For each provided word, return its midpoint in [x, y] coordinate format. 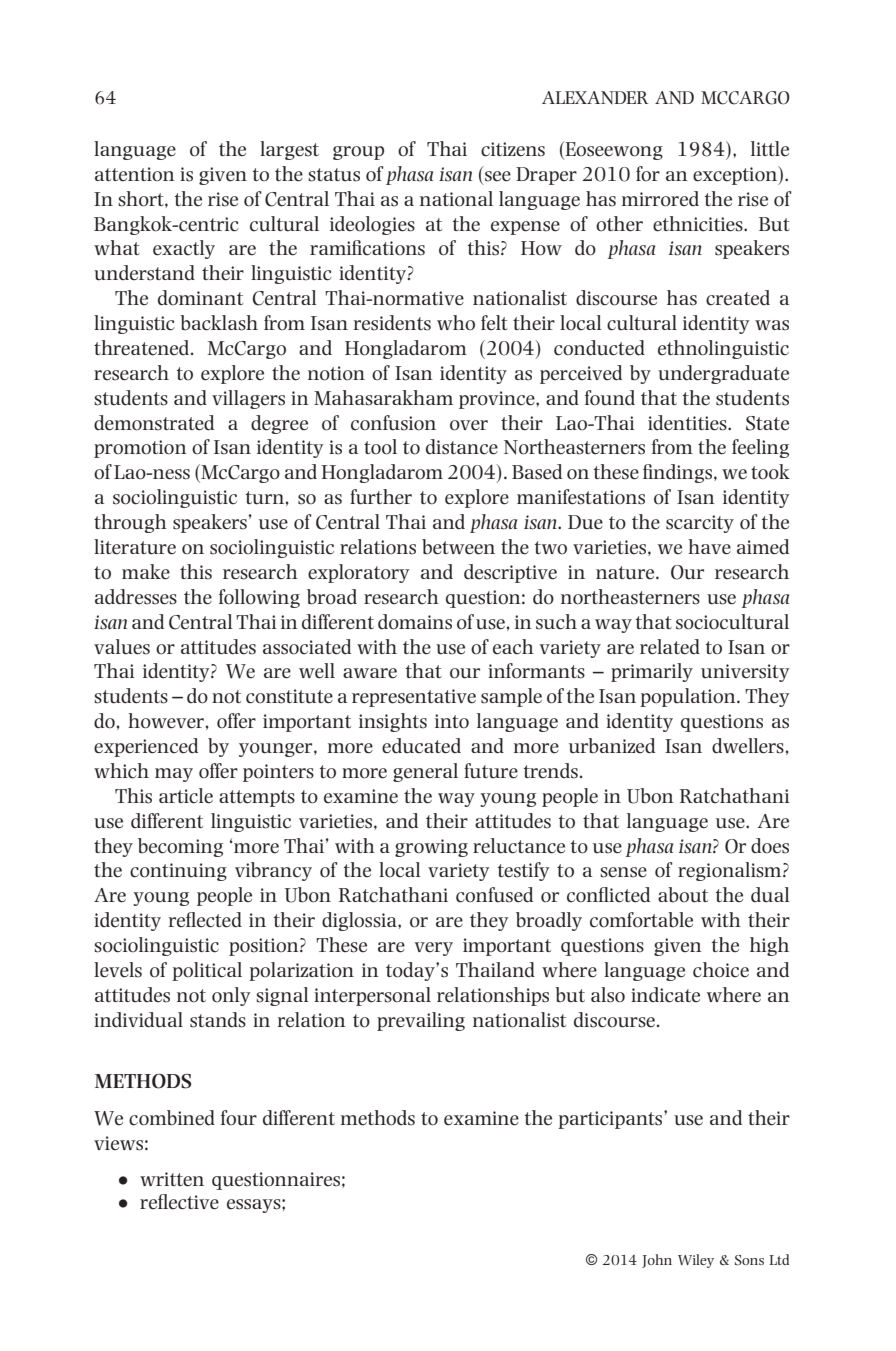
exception [736, 175]
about [683, 895]
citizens [513, 149]
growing [431, 848]
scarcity [700, 524]
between [458, 547]
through [130, 523]
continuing [178, 872]
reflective [179, 1202]
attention [135, 174]
